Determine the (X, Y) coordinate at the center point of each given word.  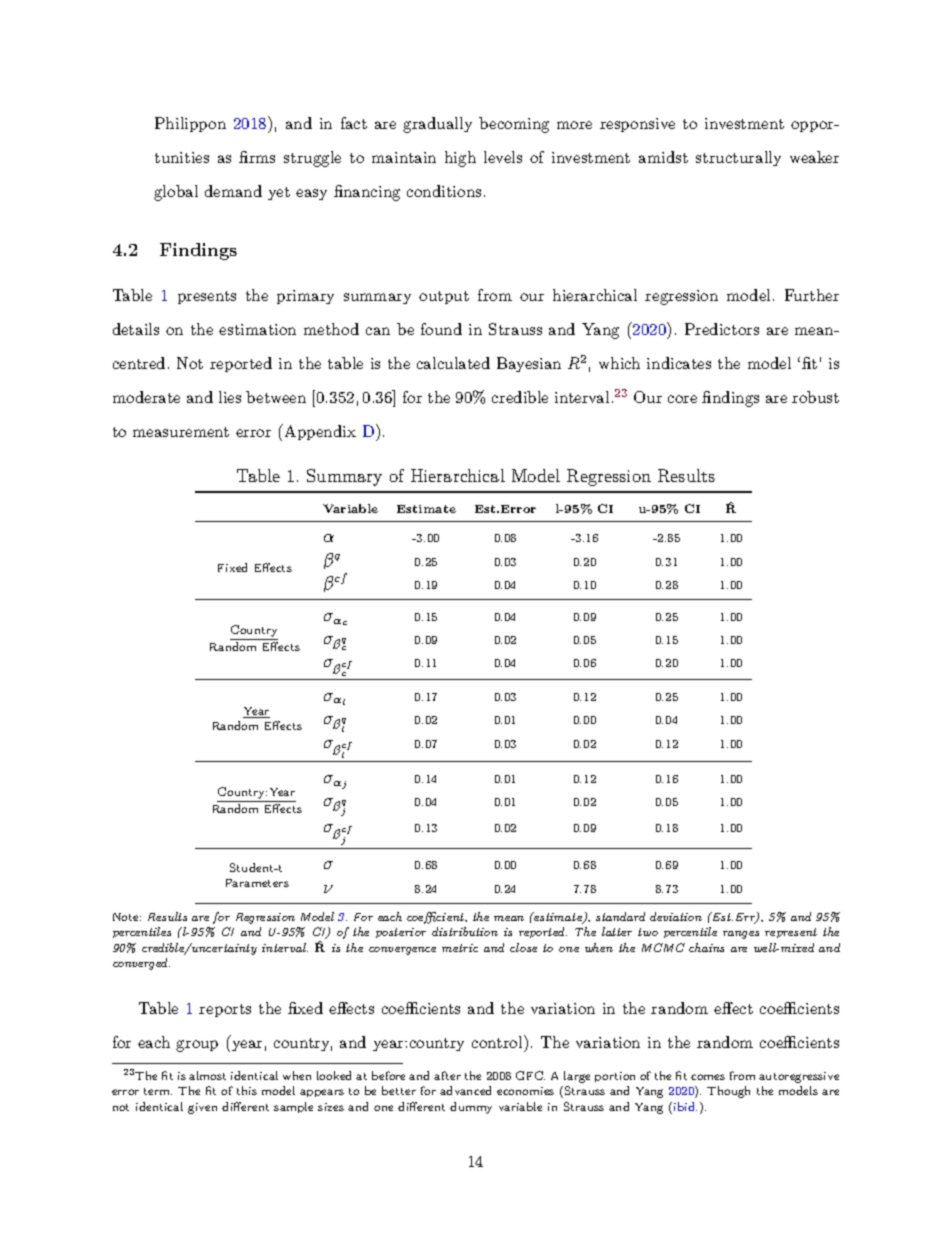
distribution (465, 931)
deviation (676, 916)
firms (257, 157)
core (682, 399)
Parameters (257, 883)
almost (207, 1075)
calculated (453, 363)
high (460, 159)
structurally (738, 158)
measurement (181, 432)
